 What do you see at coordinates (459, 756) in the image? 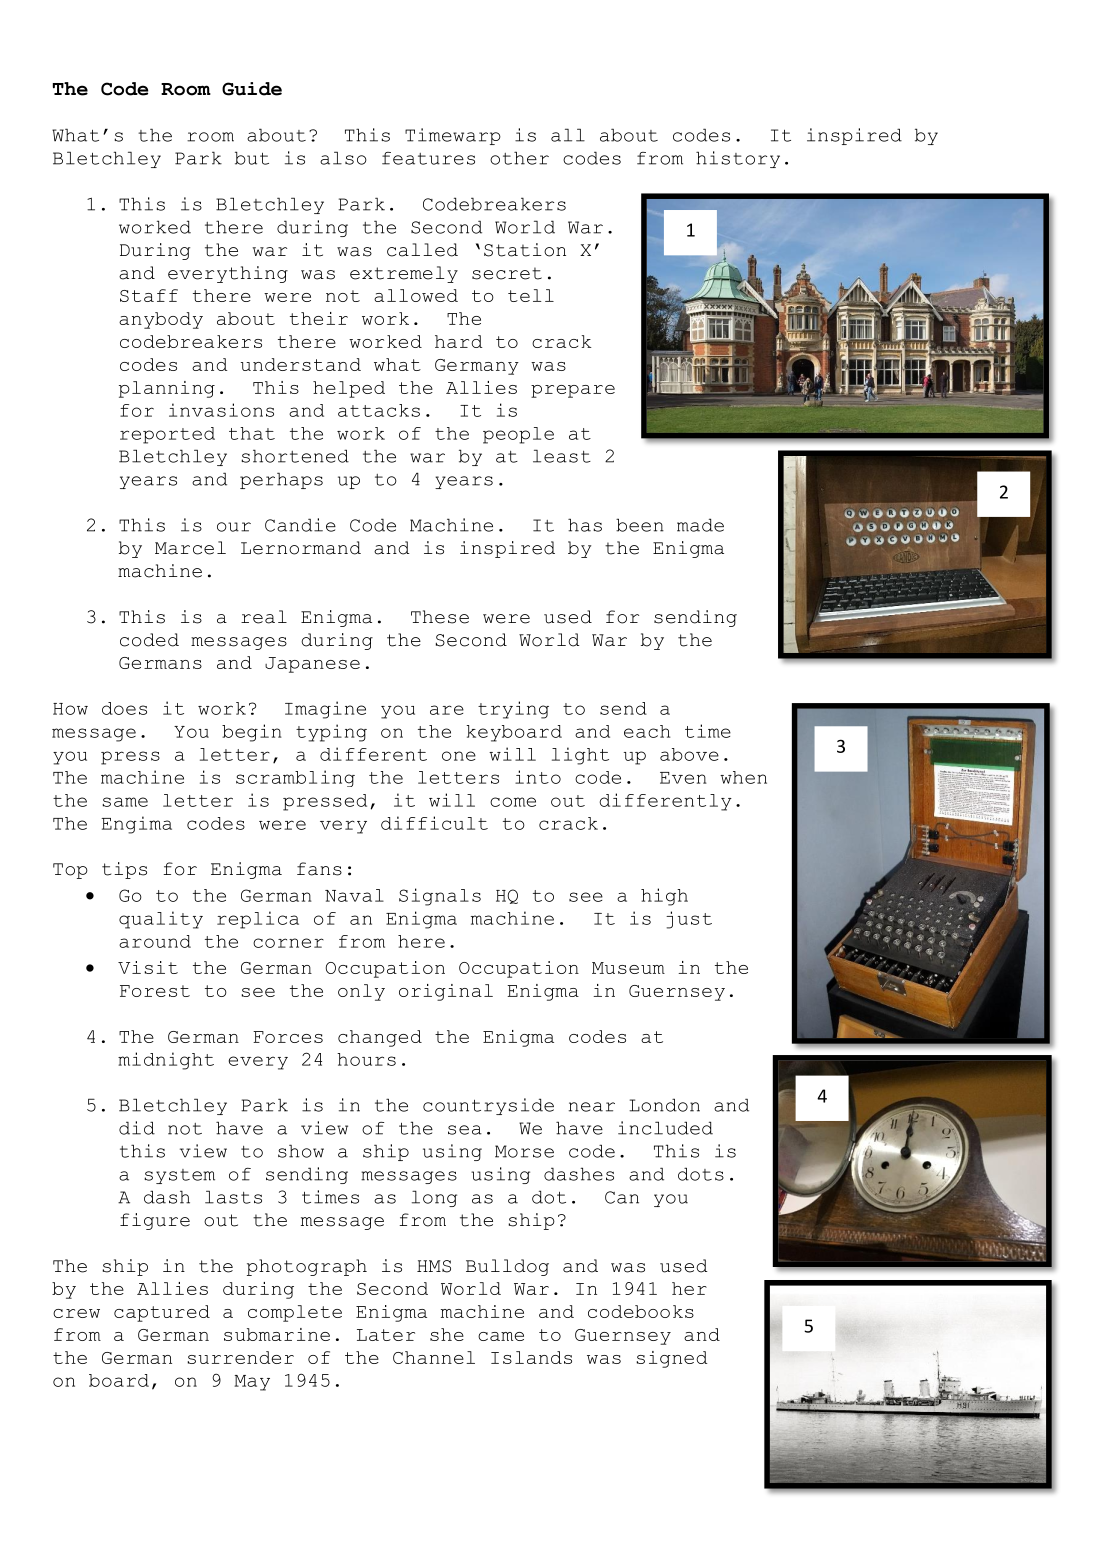
I see `one` at bounding box center [459, 756].
